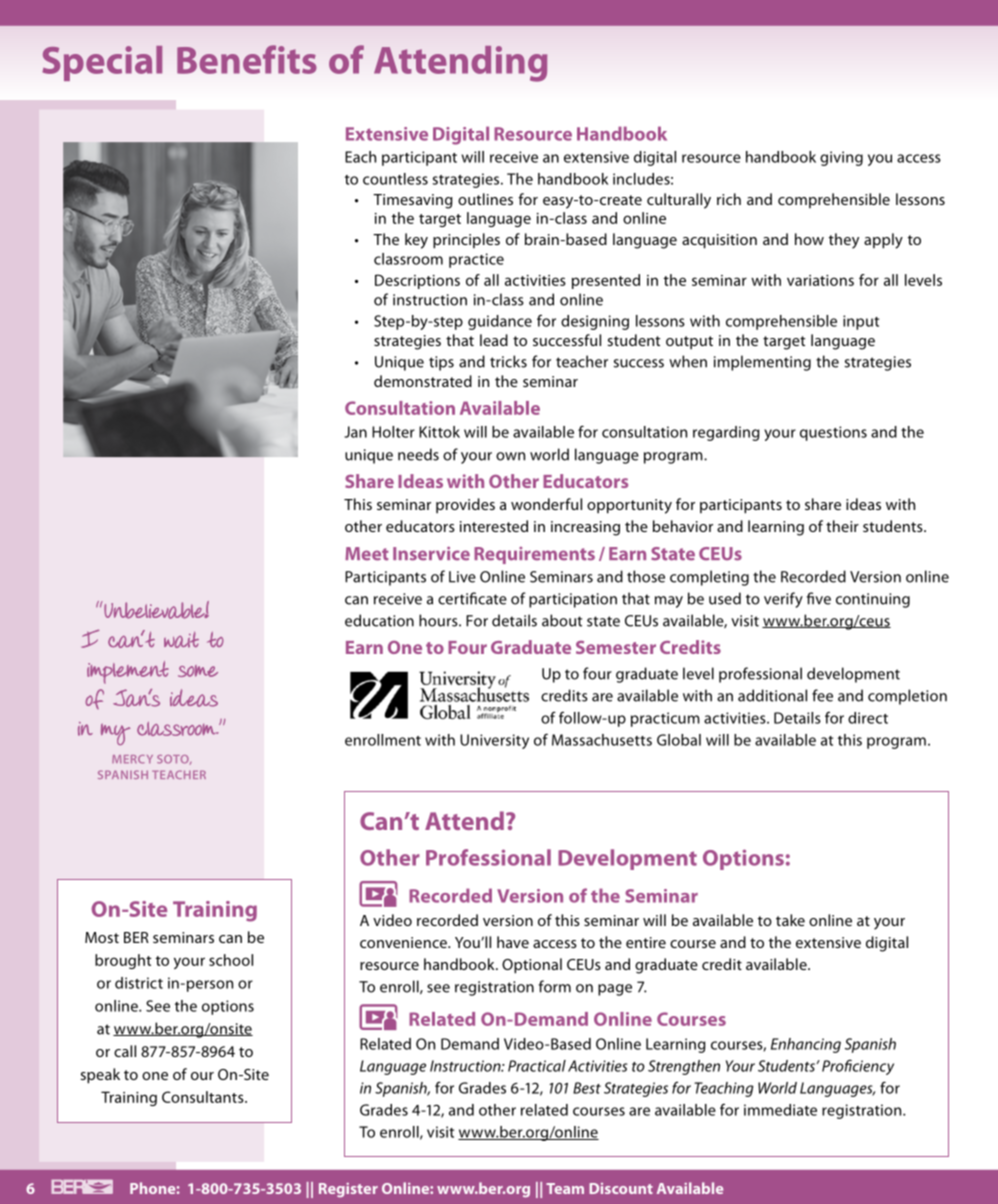 This screenshot has width=998, height=1204. Describe the element at coordinates (132, 759) in the screenshot. I see `MERCY` at that location.
